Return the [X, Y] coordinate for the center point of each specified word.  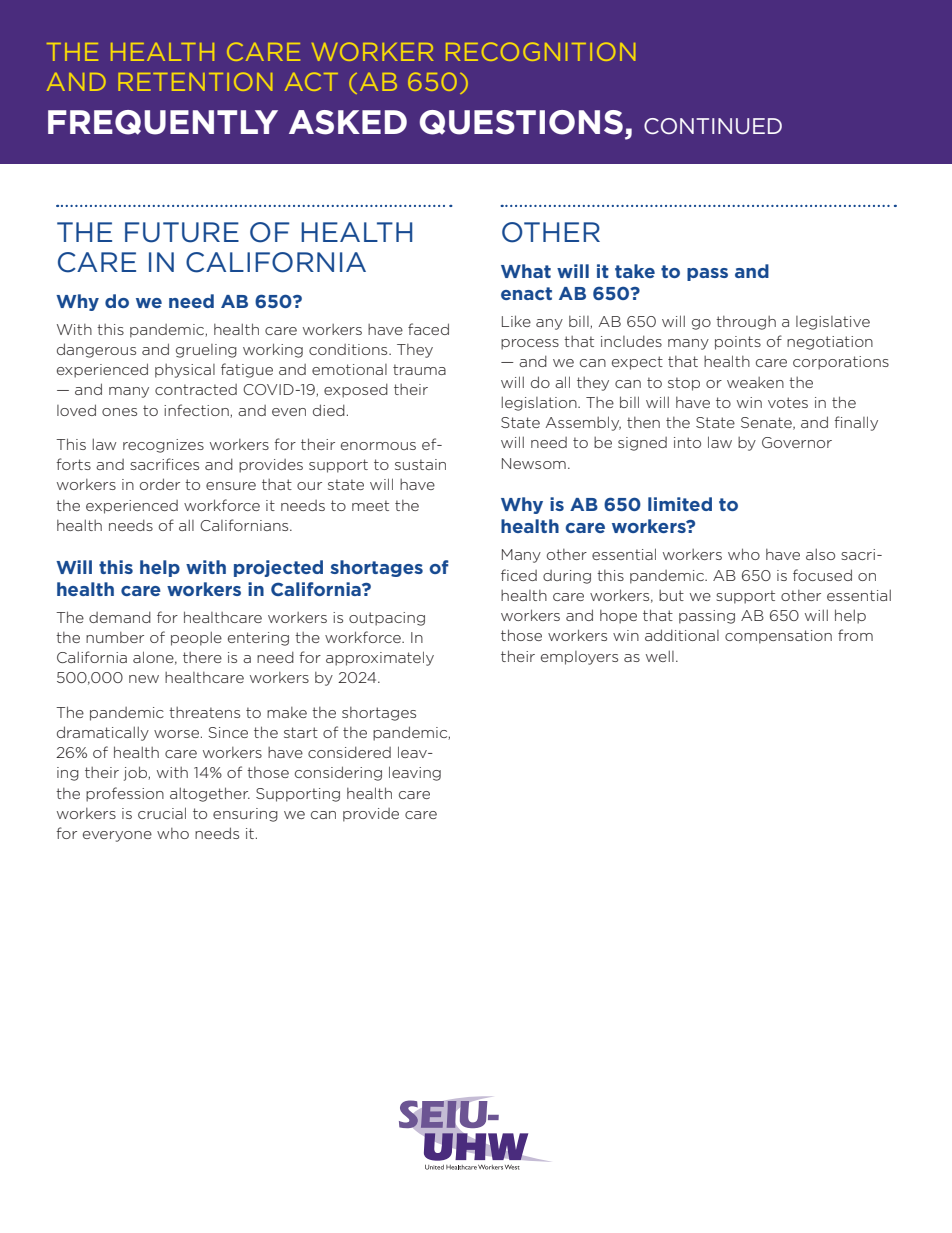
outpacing [387, 619]
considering [338, 773]
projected [278, 568]
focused [822, 575]
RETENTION [195, 81]
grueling [206, 351]
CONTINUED [713, 126]
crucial [162, 813]
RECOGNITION [540, 51]
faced [428, 329]
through [746, 323]
